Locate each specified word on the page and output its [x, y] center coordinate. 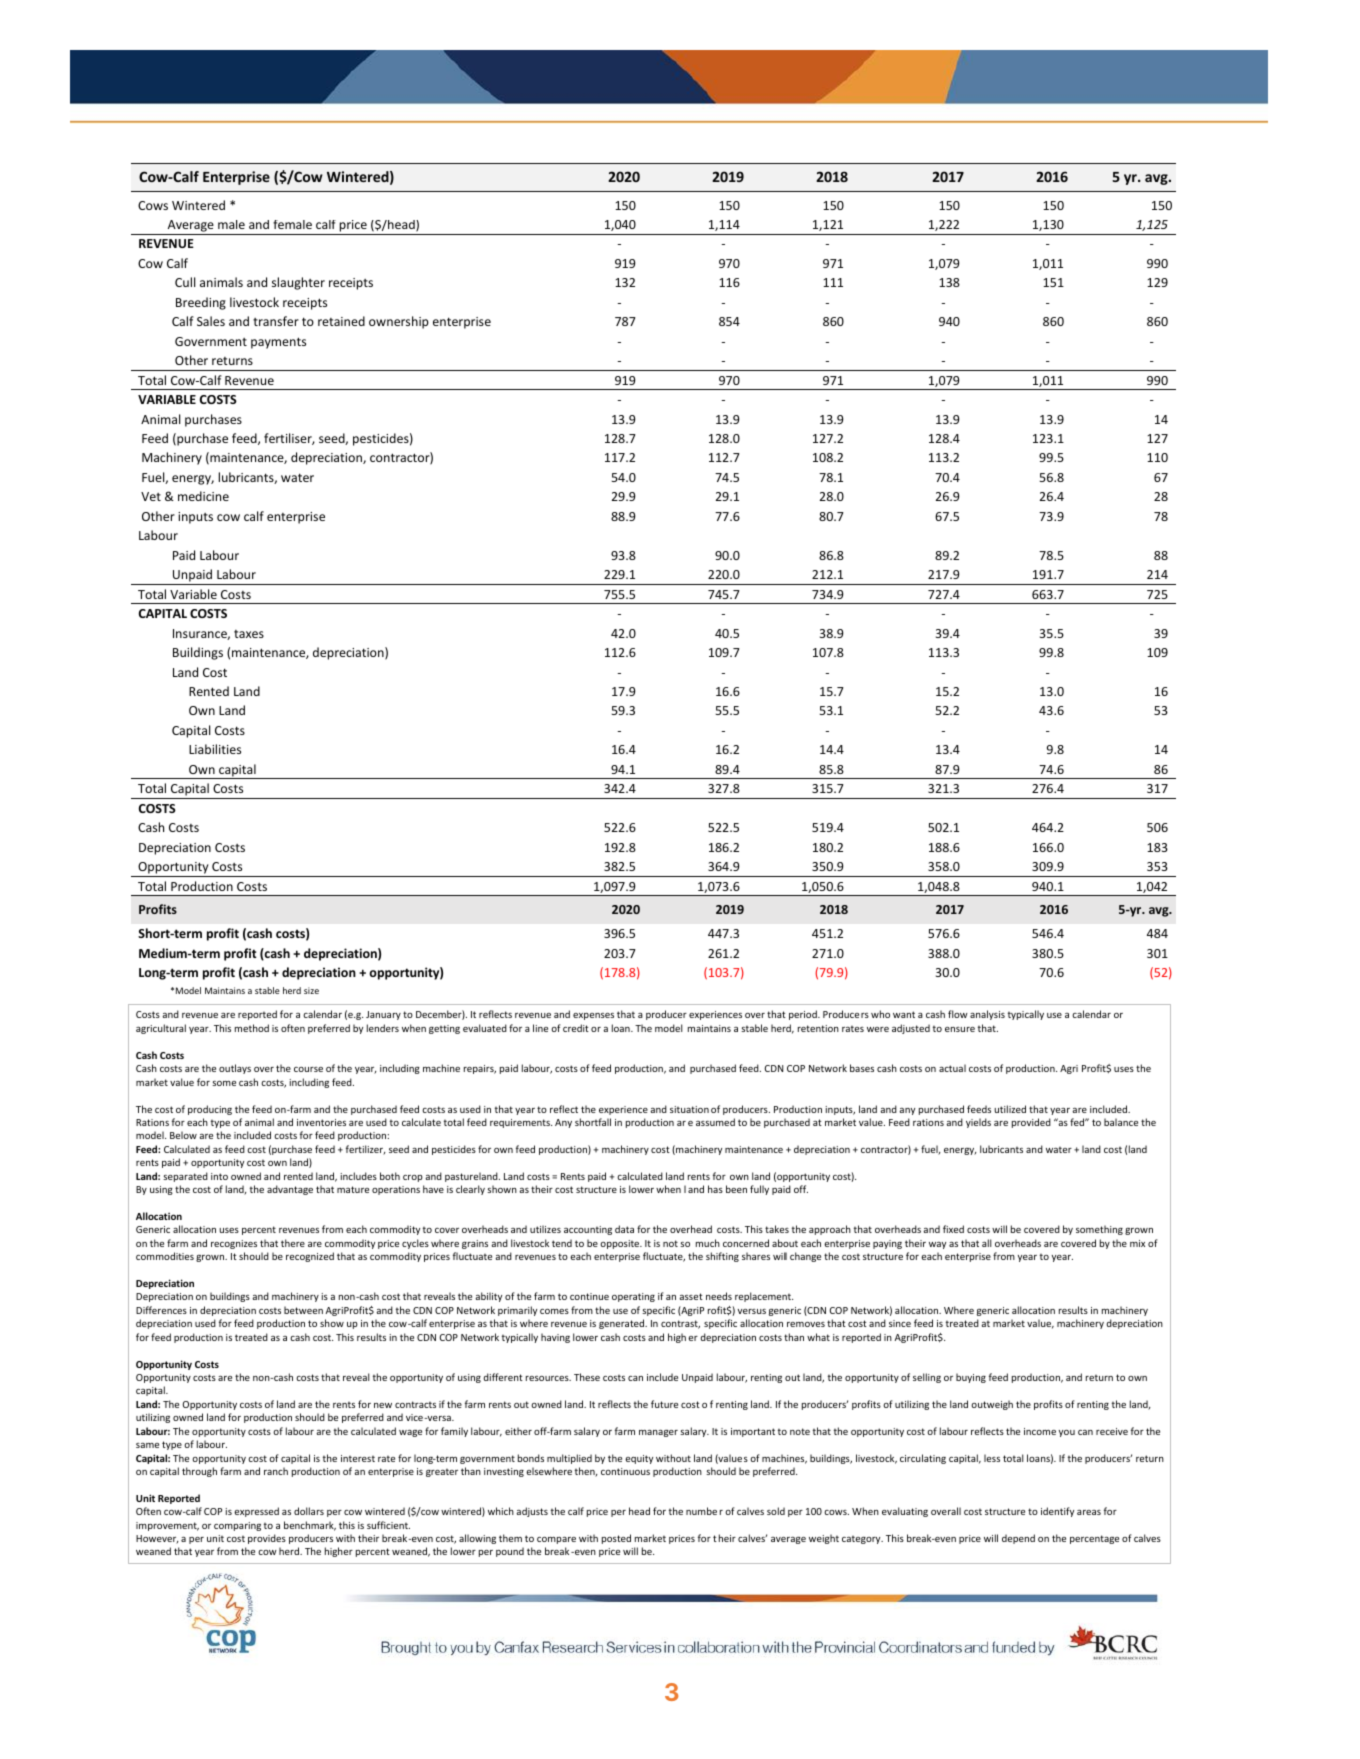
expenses [593, 1016]
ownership [399, 322]
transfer [276, 321]
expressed [256, 1512]
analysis [987, 1015]
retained [341, 321]
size [311, 990]
